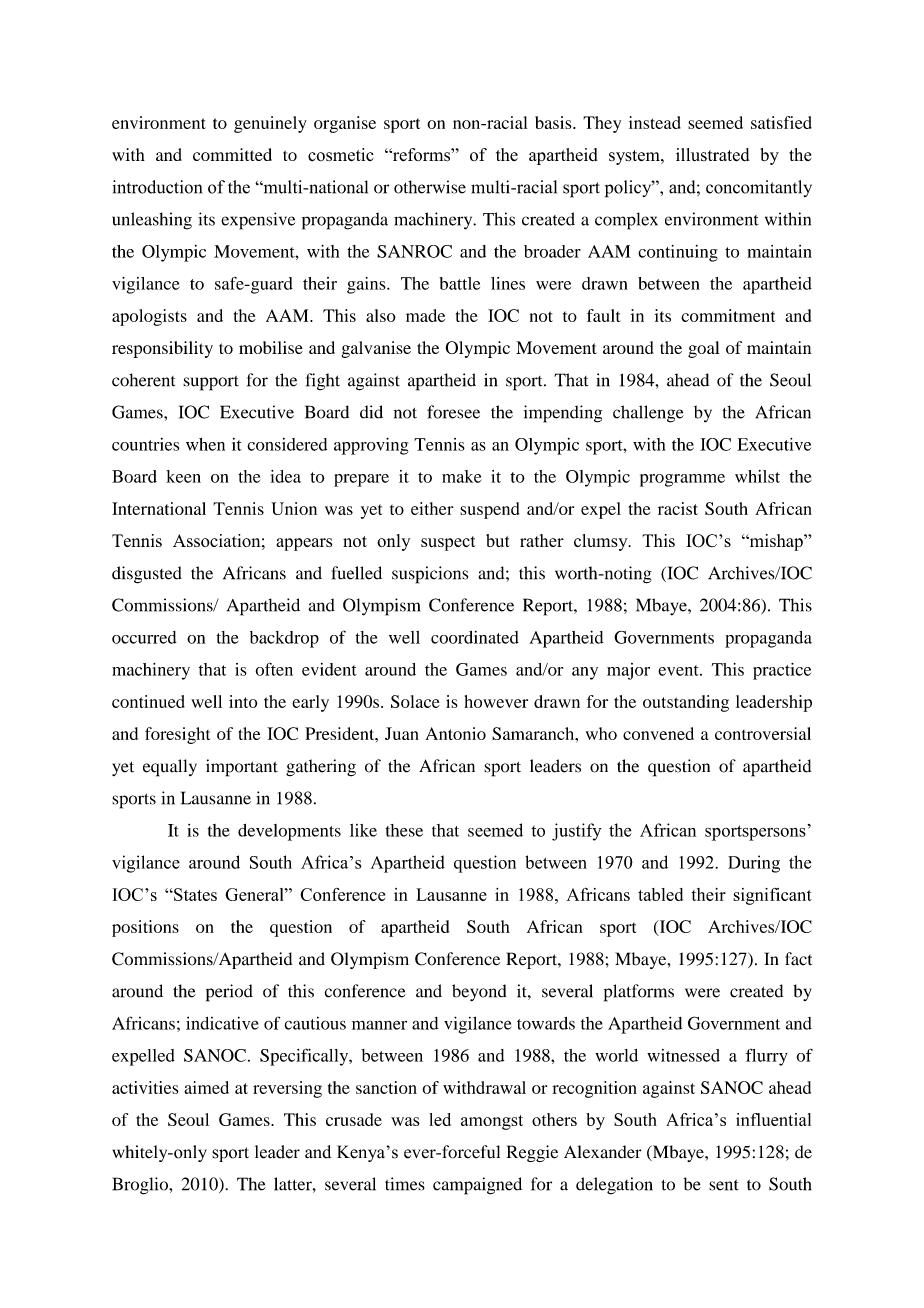 The height and width of the screenshot is (1308, 924). What do you see at coordinates (232, 154) in the screenshot?
I see `committed` at bounding box center [232, 154].
